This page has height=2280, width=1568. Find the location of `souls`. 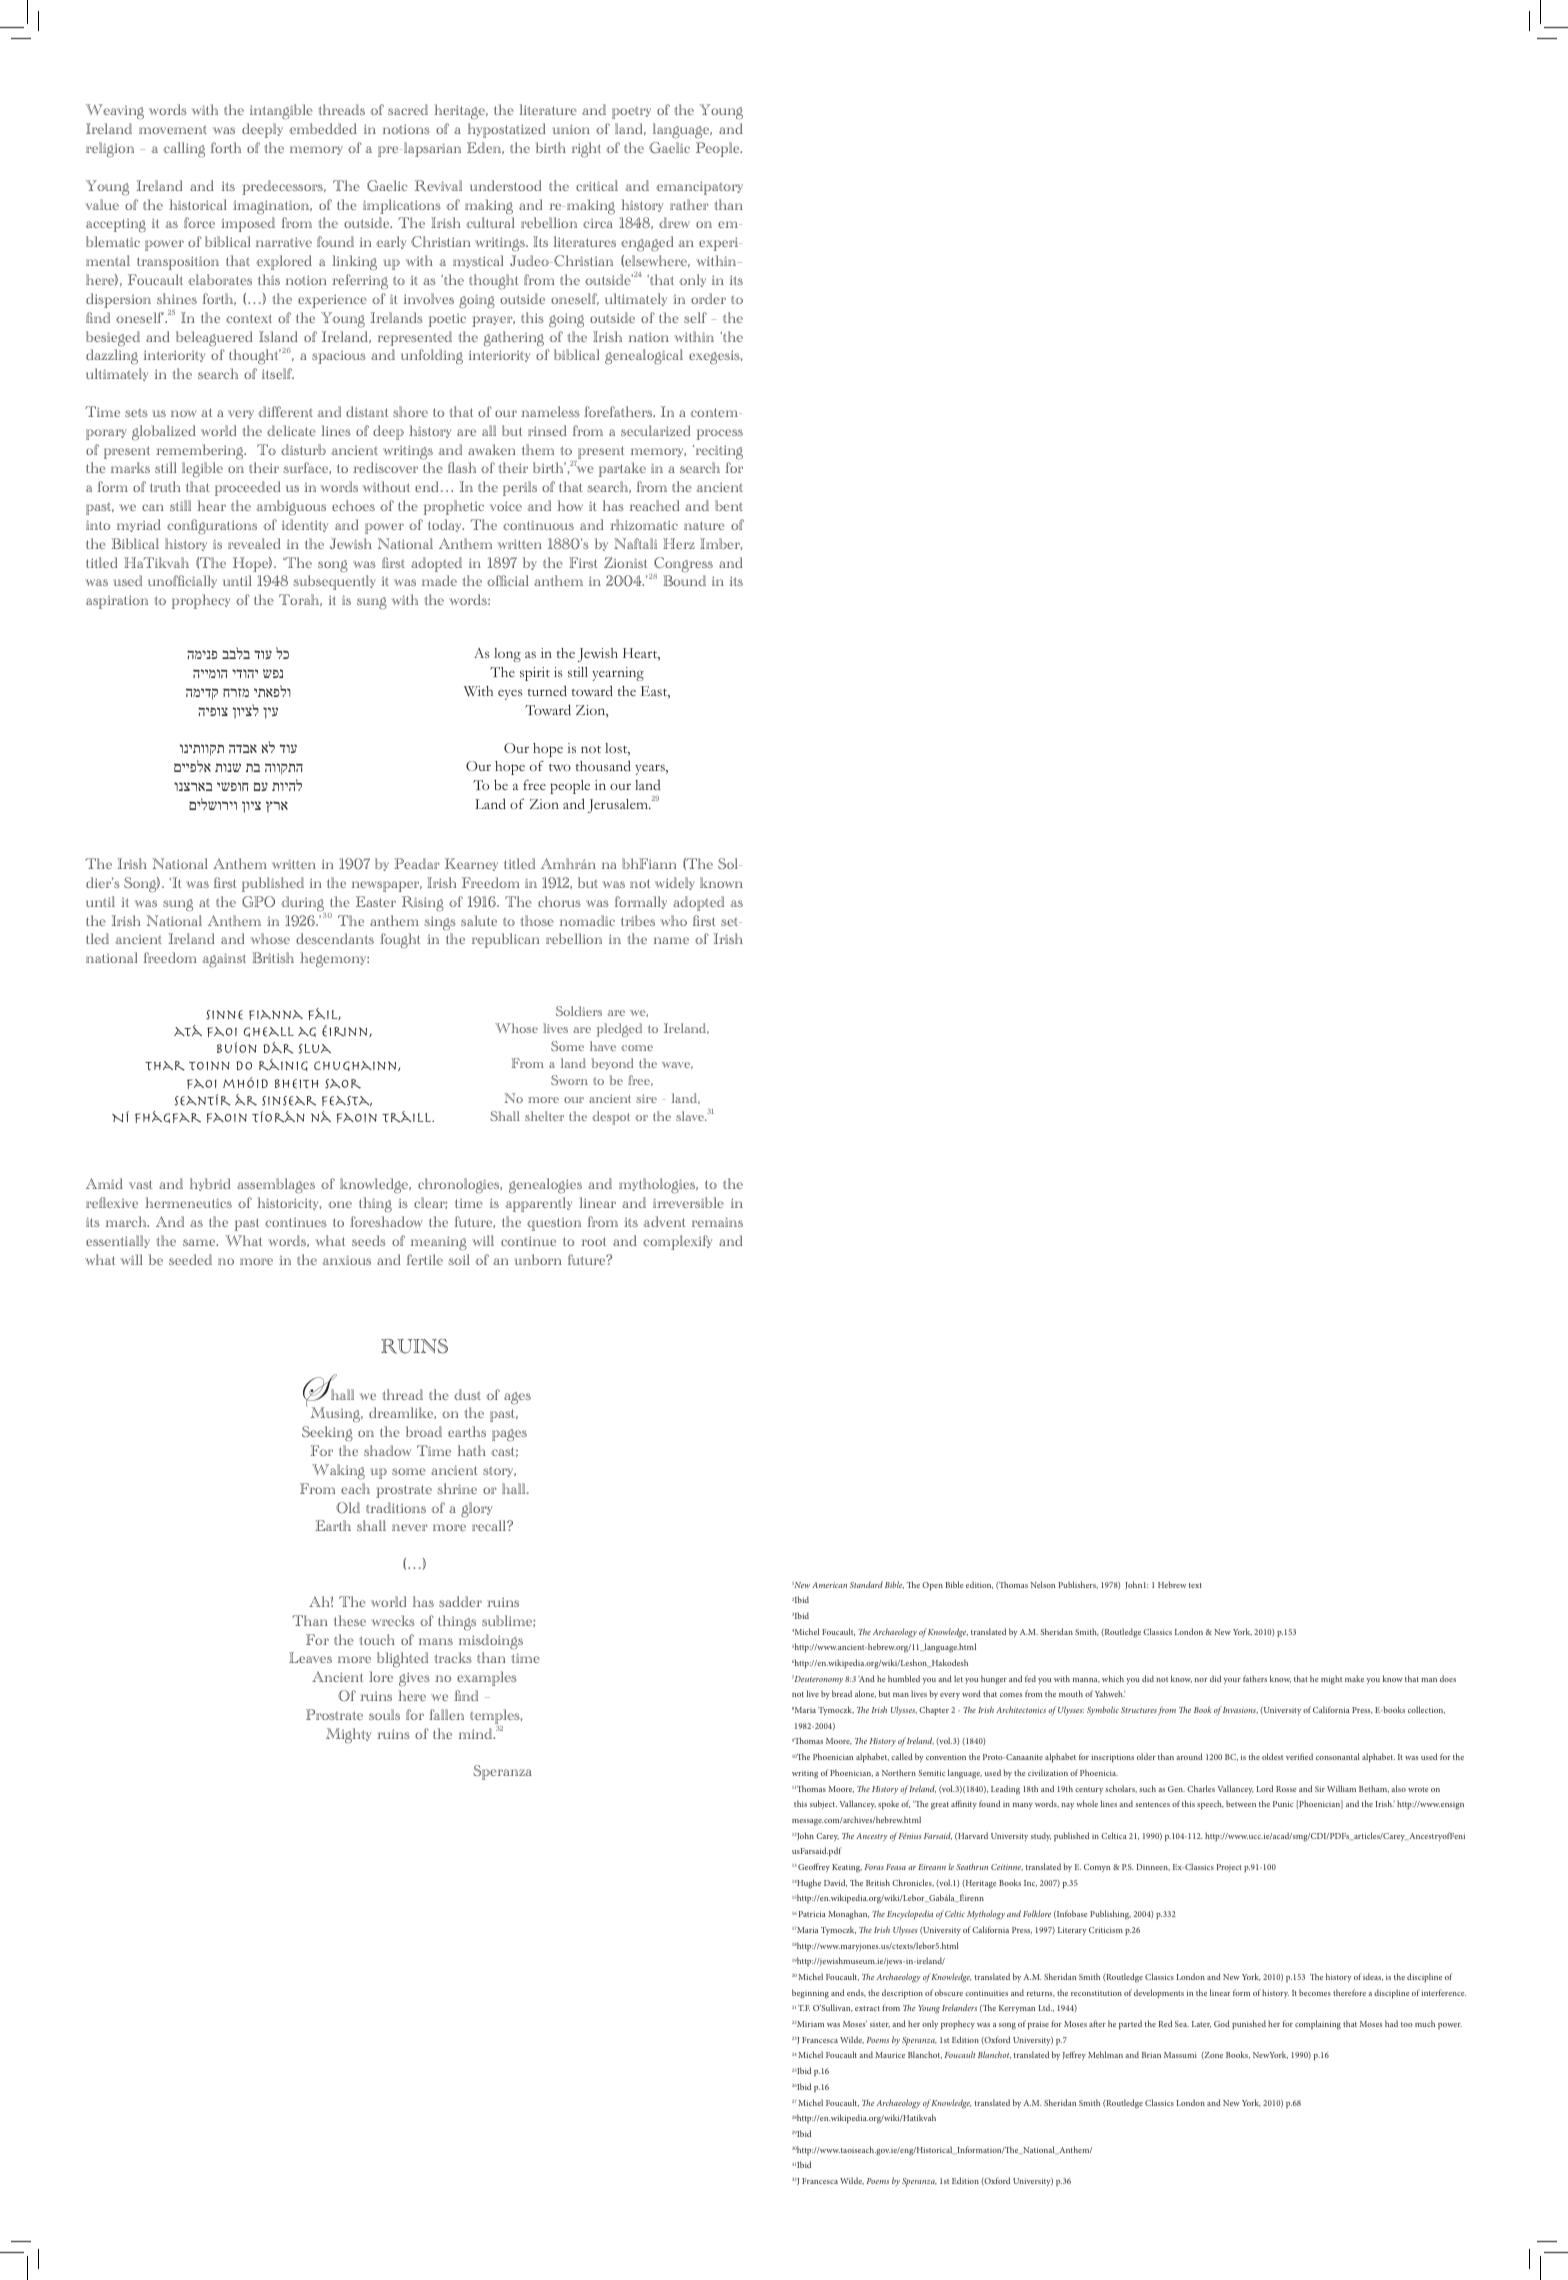

souls is located at coordinates (384, 1714).
